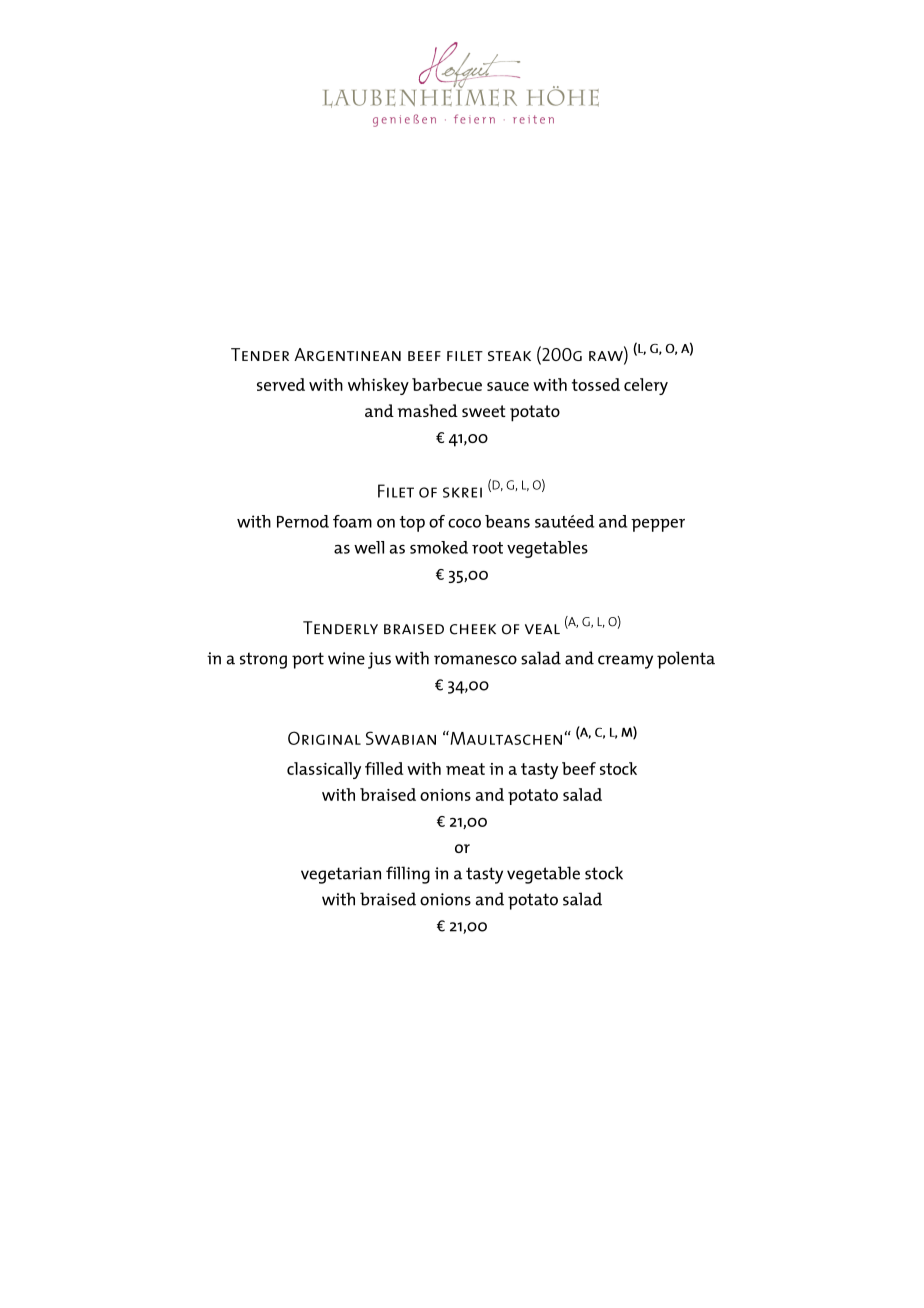 This document has height=1308, width=924. Describe the element at coordinates (281, 384) in the document. I see `served` at that location.
